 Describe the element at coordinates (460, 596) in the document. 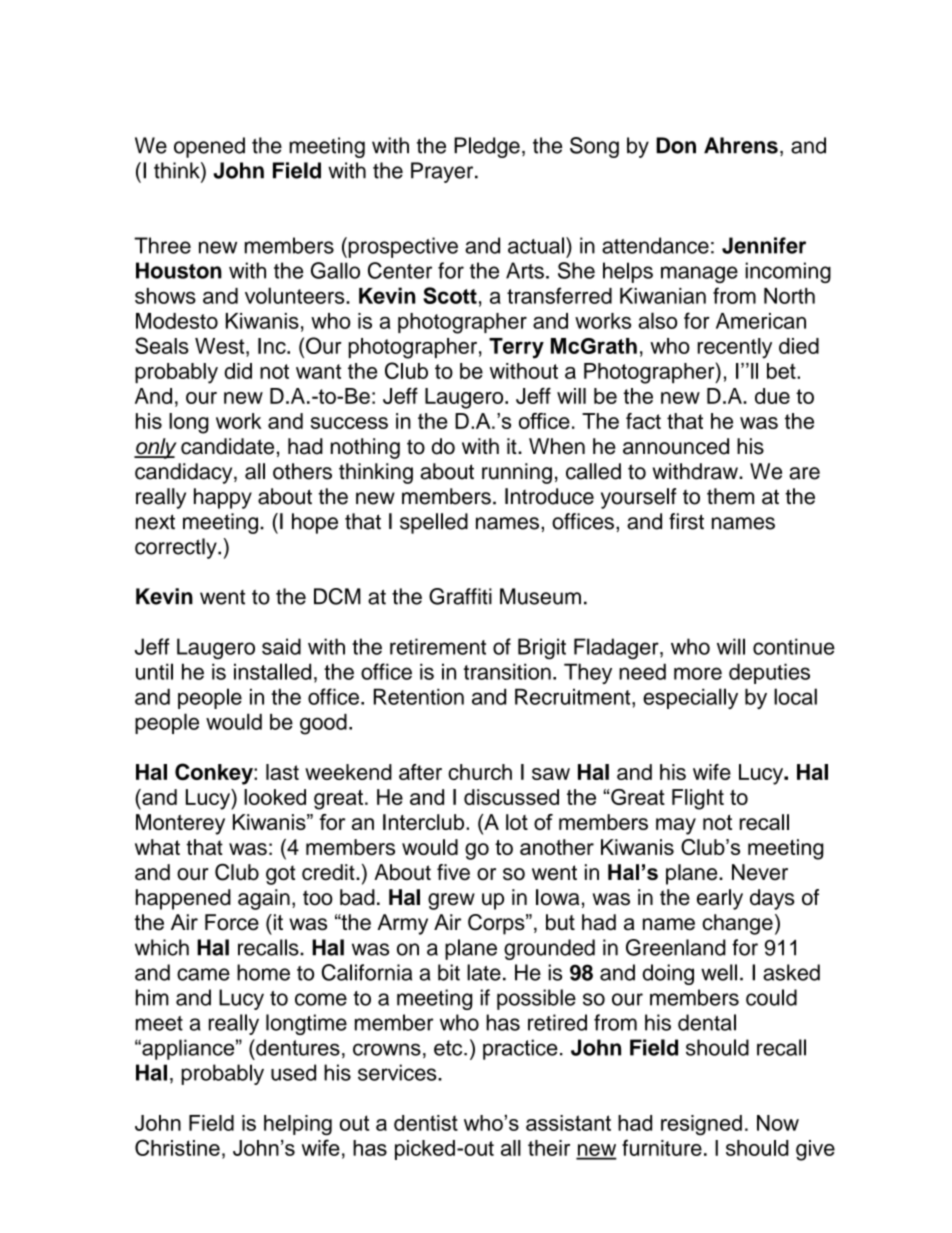

I see `Graffiti` at that location.
